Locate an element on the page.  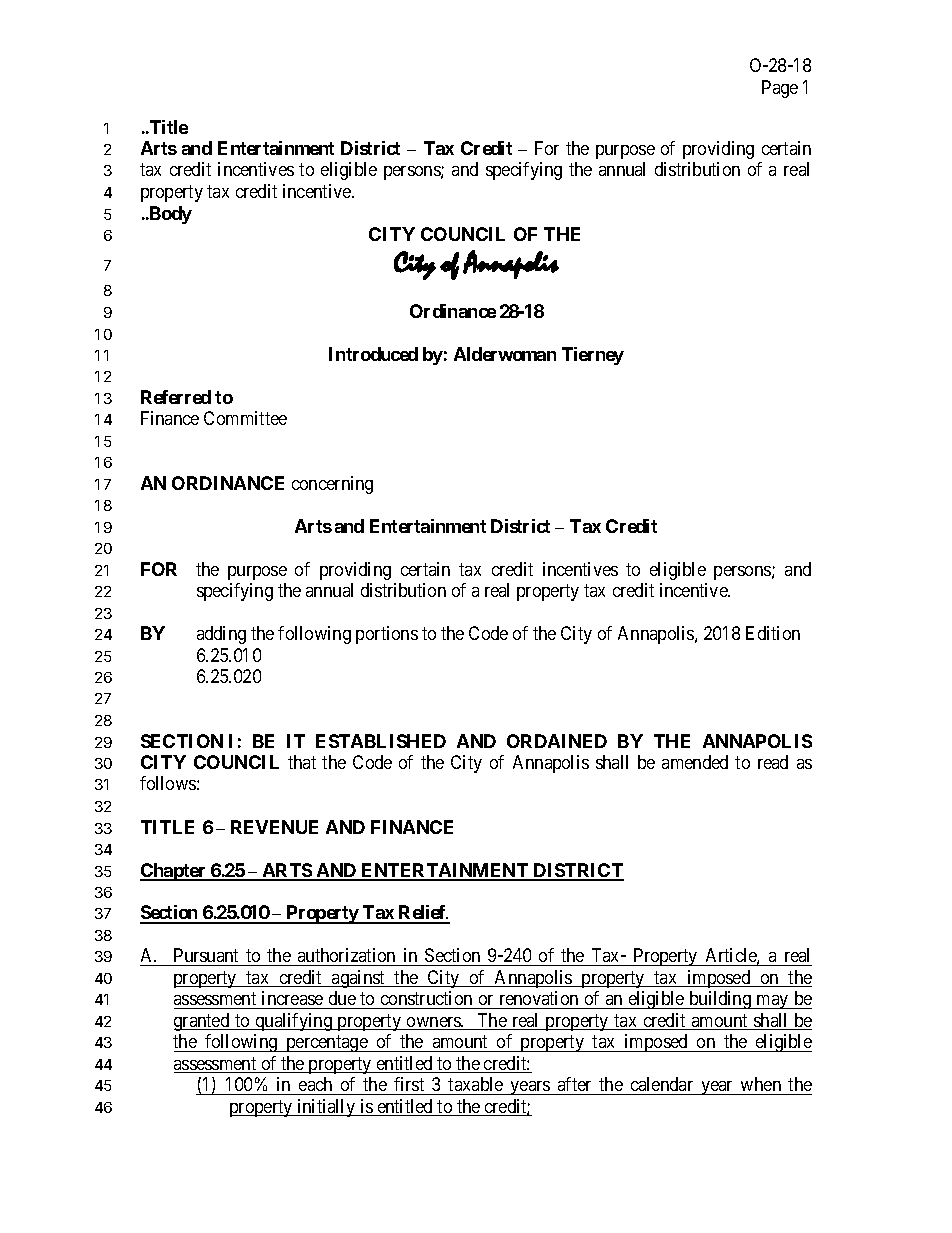
taxable is located at coordinates (475, 1084).
